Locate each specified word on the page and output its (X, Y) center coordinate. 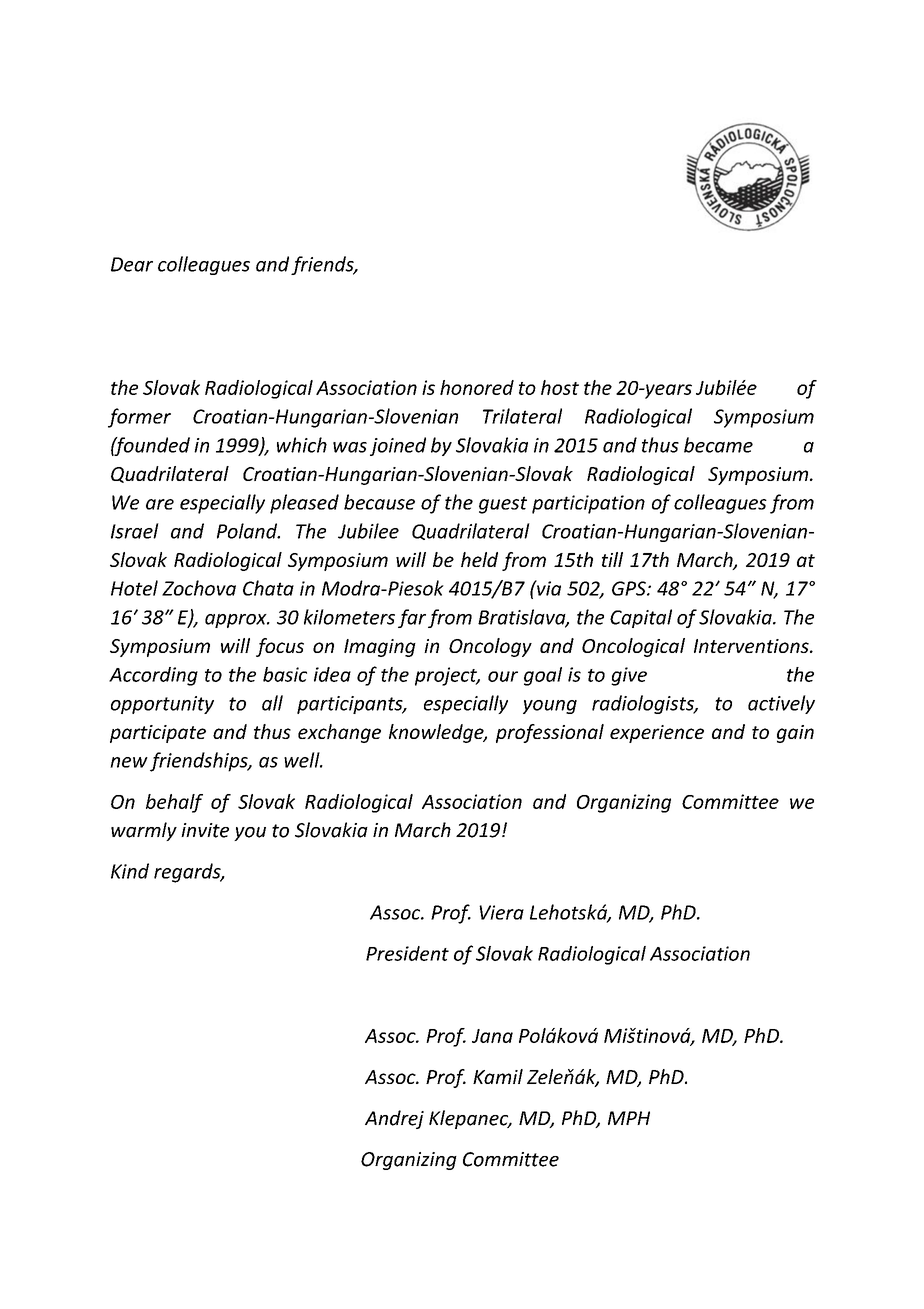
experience (657, 734)
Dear (132, 264)
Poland (248, 531)
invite (205, 830)
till (612, 559)
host (560, 387)
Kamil (498, 1076)
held (479, 559)
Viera (501, 912)
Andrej (394, 1119)
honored (477, 387)
